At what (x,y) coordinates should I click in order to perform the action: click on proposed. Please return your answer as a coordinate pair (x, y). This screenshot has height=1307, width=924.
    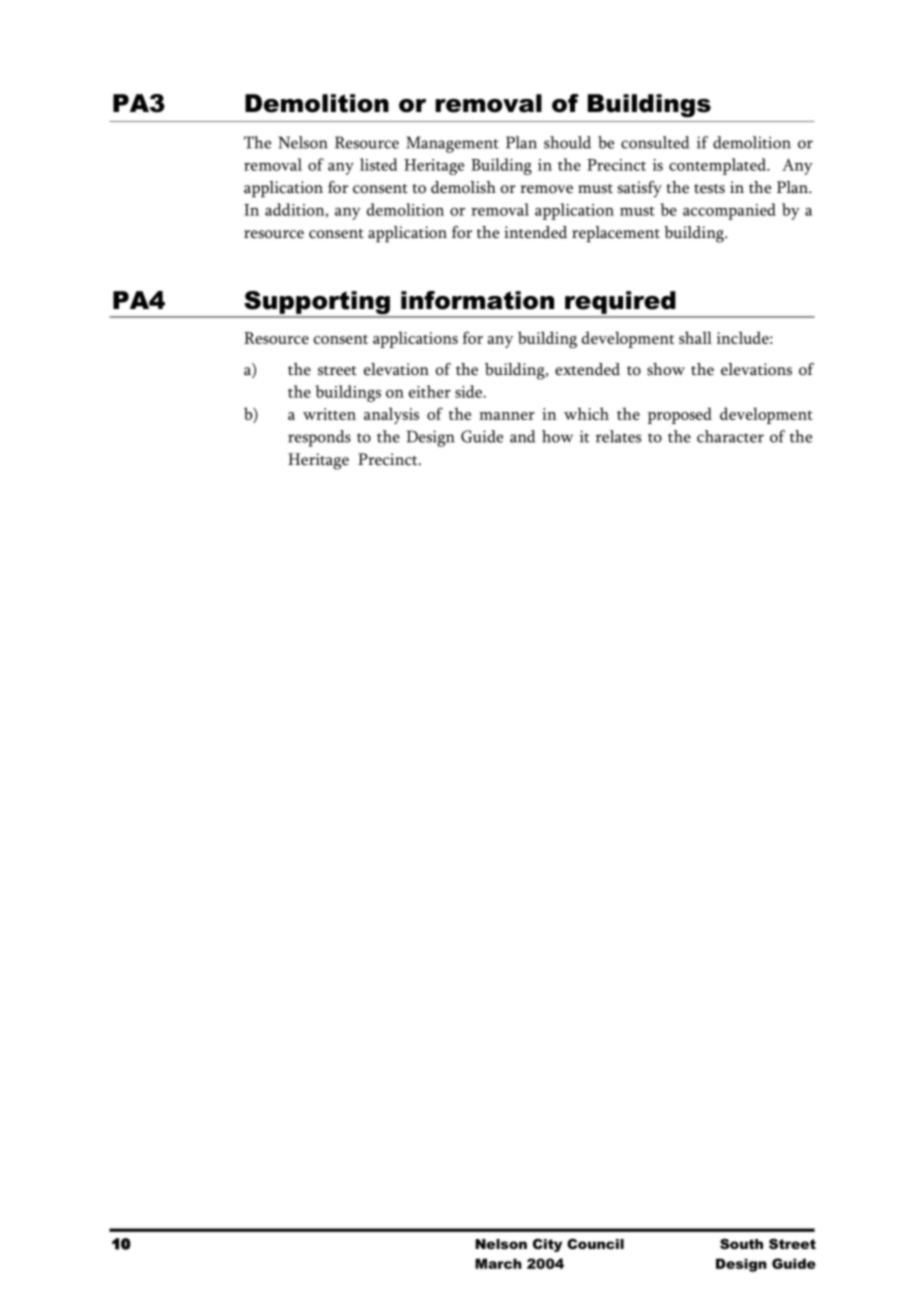
    Looking at the image, I should click on (680, 415).
